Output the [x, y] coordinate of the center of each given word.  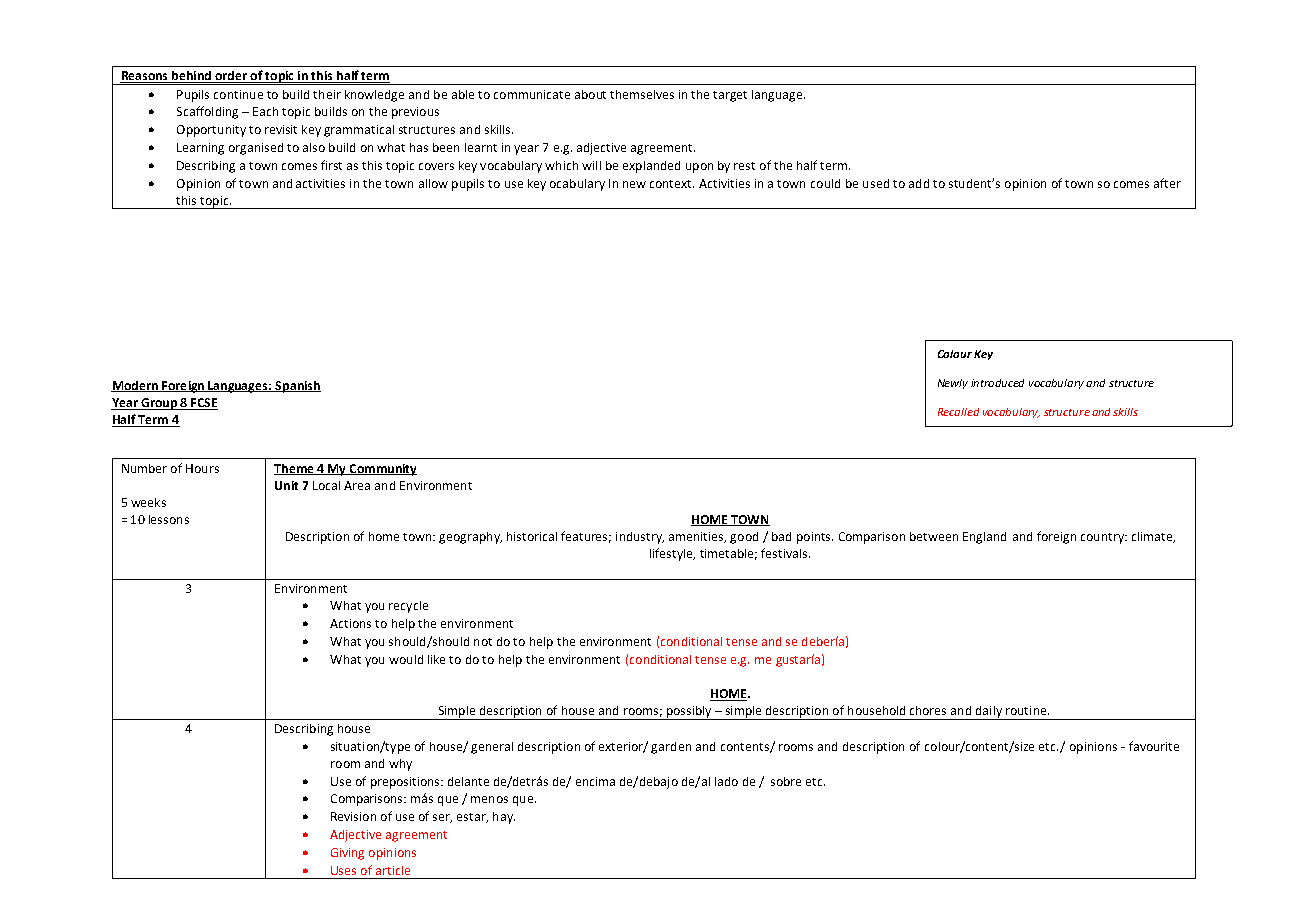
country [1104, 538]
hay [504, 818]
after [1167, 183]
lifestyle [672, 554]
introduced [997, 383]
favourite [1154, 746]
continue [238, 94]
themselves [642, 94]
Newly [953, 384]
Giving [347, 854]
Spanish [297, 387]
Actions [350, 623]
